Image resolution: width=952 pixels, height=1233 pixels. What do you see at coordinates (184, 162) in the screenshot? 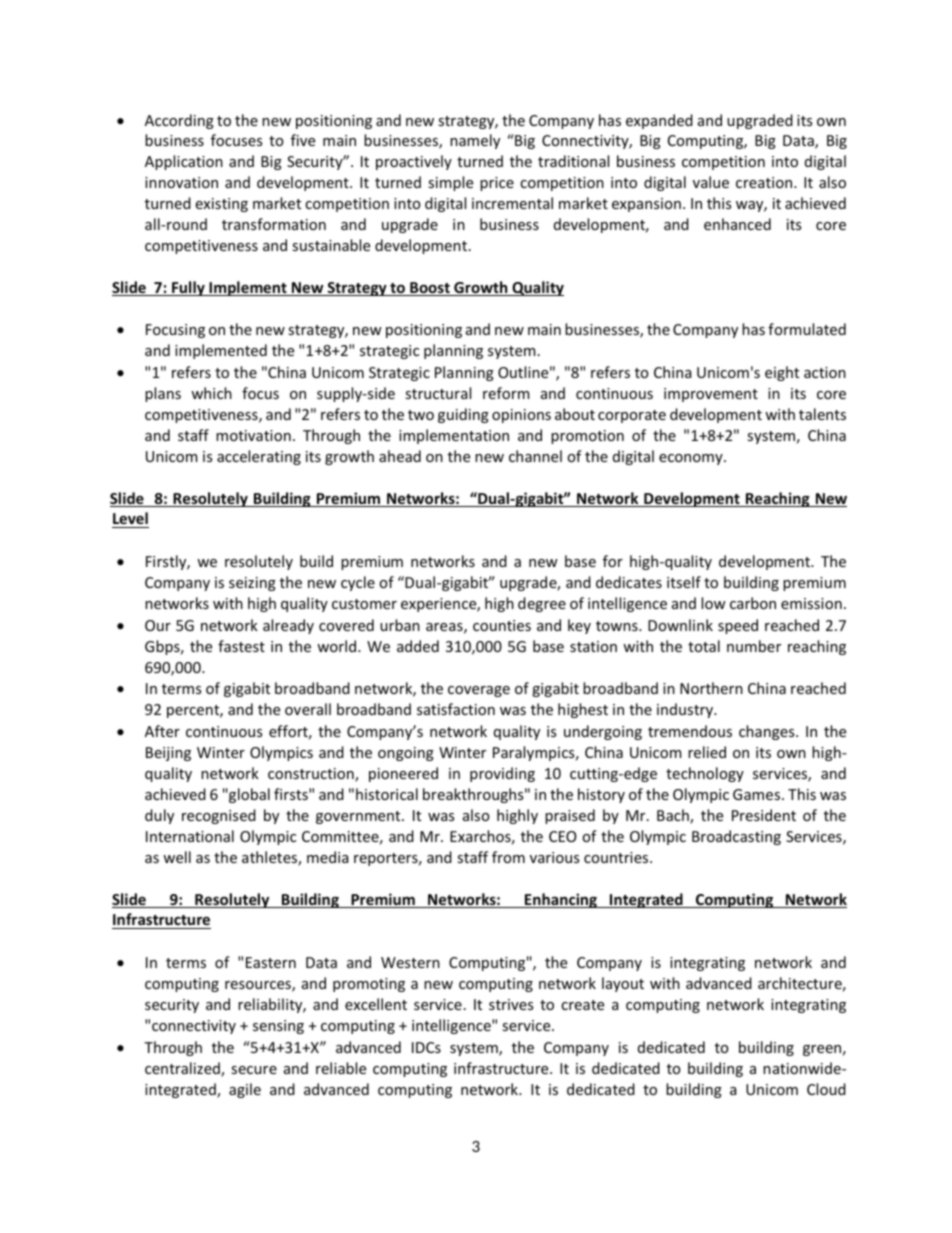
I see `Application` at bounding box center [184, 162].
